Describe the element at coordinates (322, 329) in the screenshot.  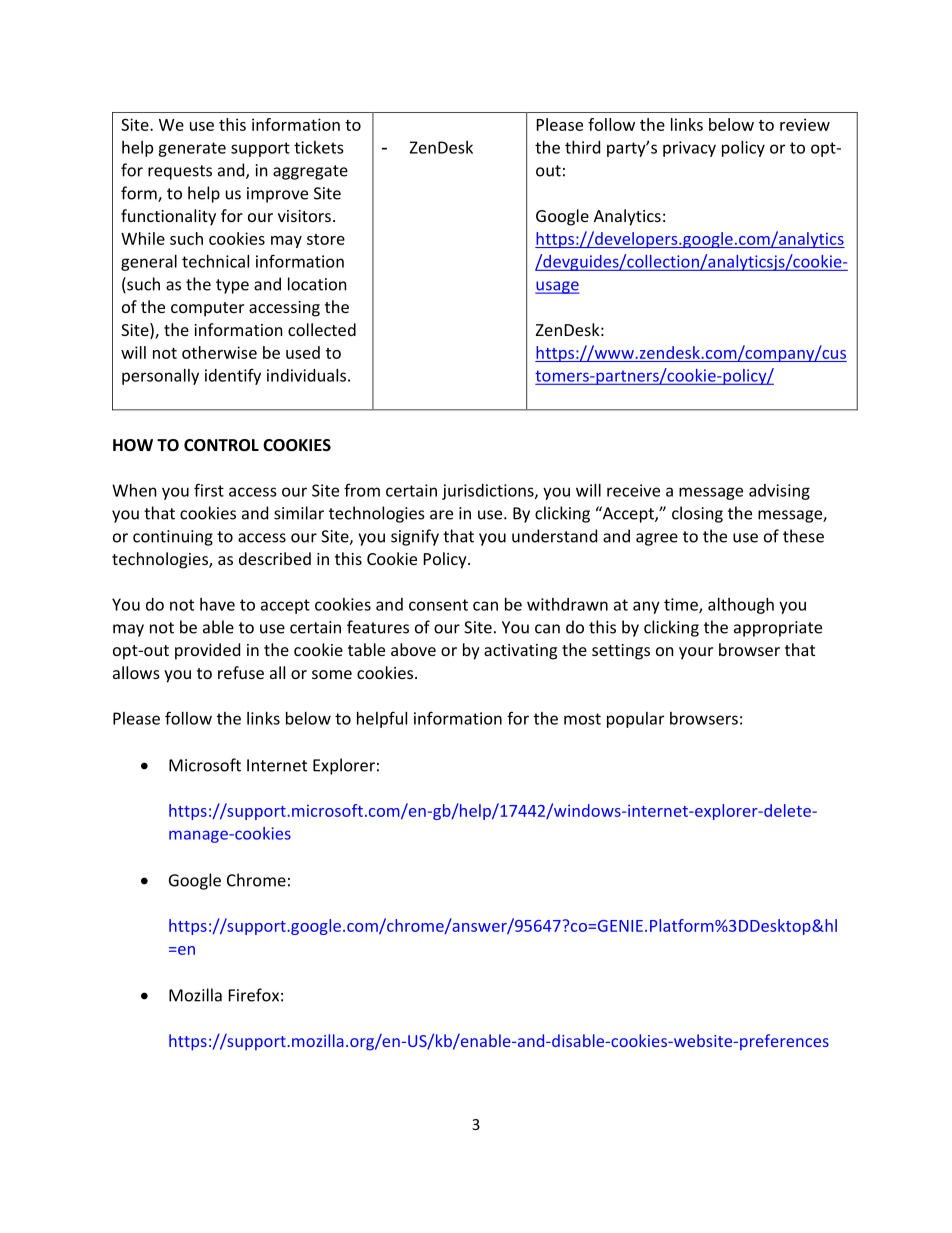
I see `collected` at that location.
